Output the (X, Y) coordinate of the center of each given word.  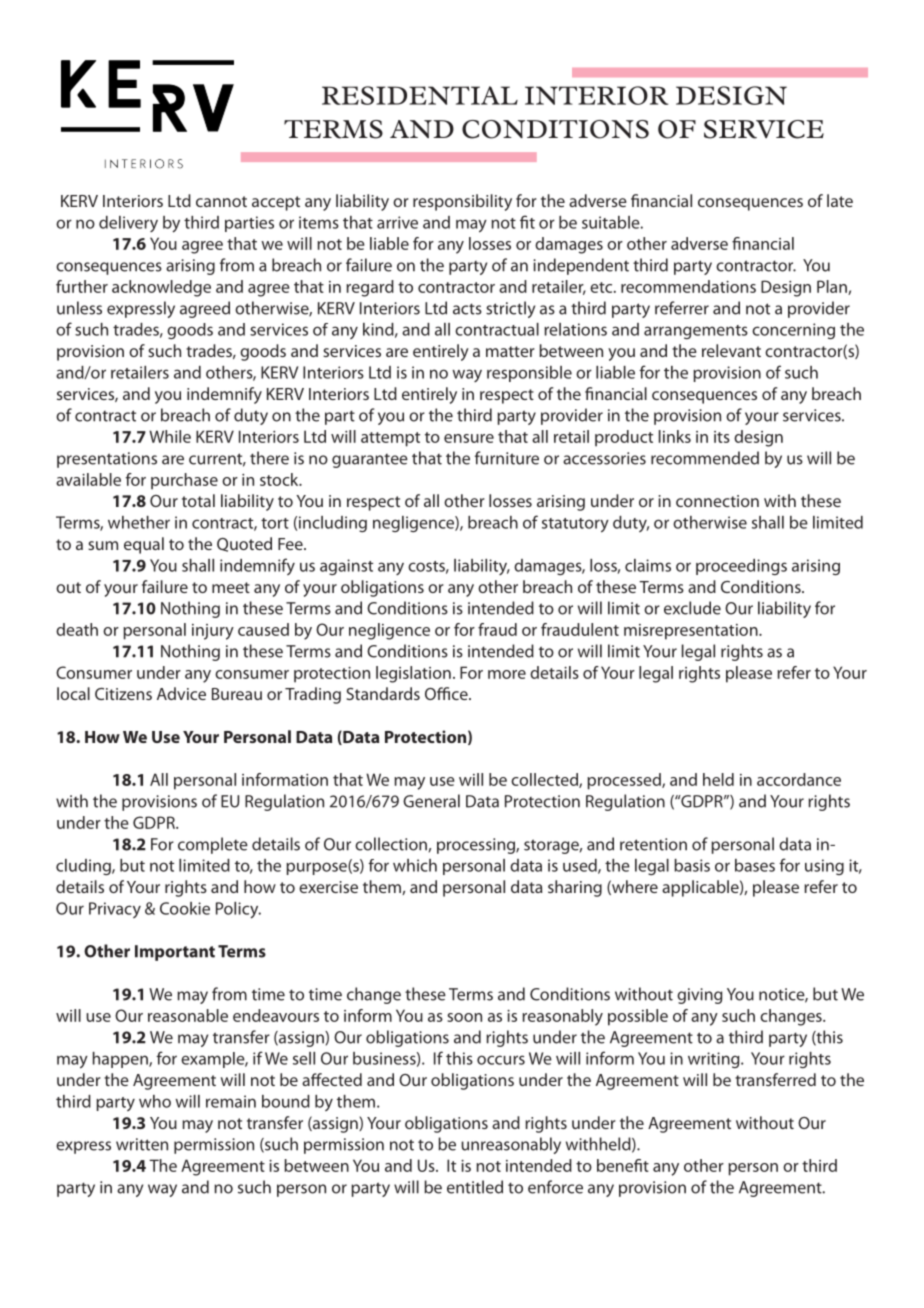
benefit (623, 1165)
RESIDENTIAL (420, 95)
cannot (221, 201)
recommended (705, 458)
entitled (475, 1187)
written (142, 1144)
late (840, 200)
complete (213, 845)
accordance (799, 779)
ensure (469, 438)
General (431, 801)
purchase (184, 481)
